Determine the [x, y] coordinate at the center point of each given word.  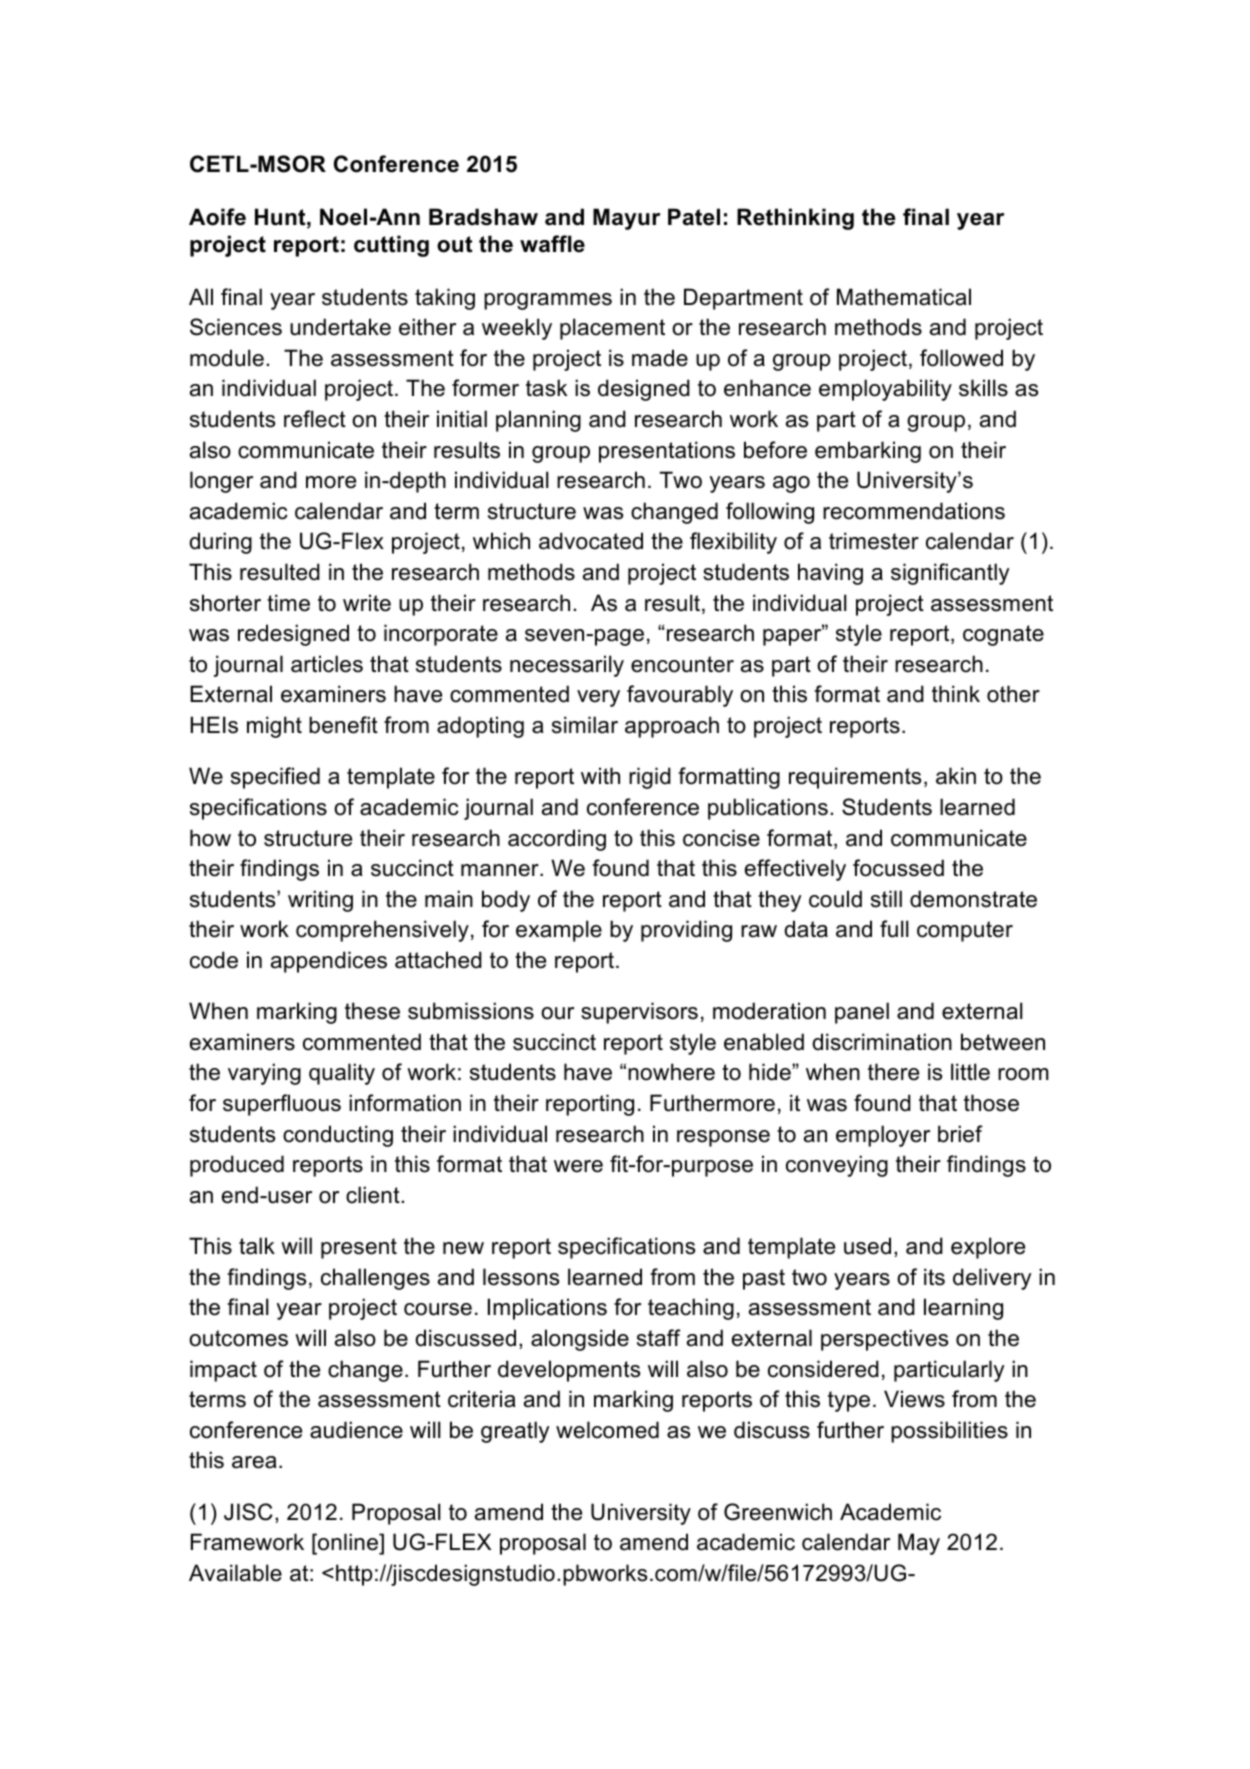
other [1013, 694]
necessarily [567, 666]
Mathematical [904, 297]
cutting [391, 246]
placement [612, 329]
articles [327, 664]
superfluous [282, 1105]
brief [960, 1134]
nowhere [671, 1072]
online [348, 1542]
